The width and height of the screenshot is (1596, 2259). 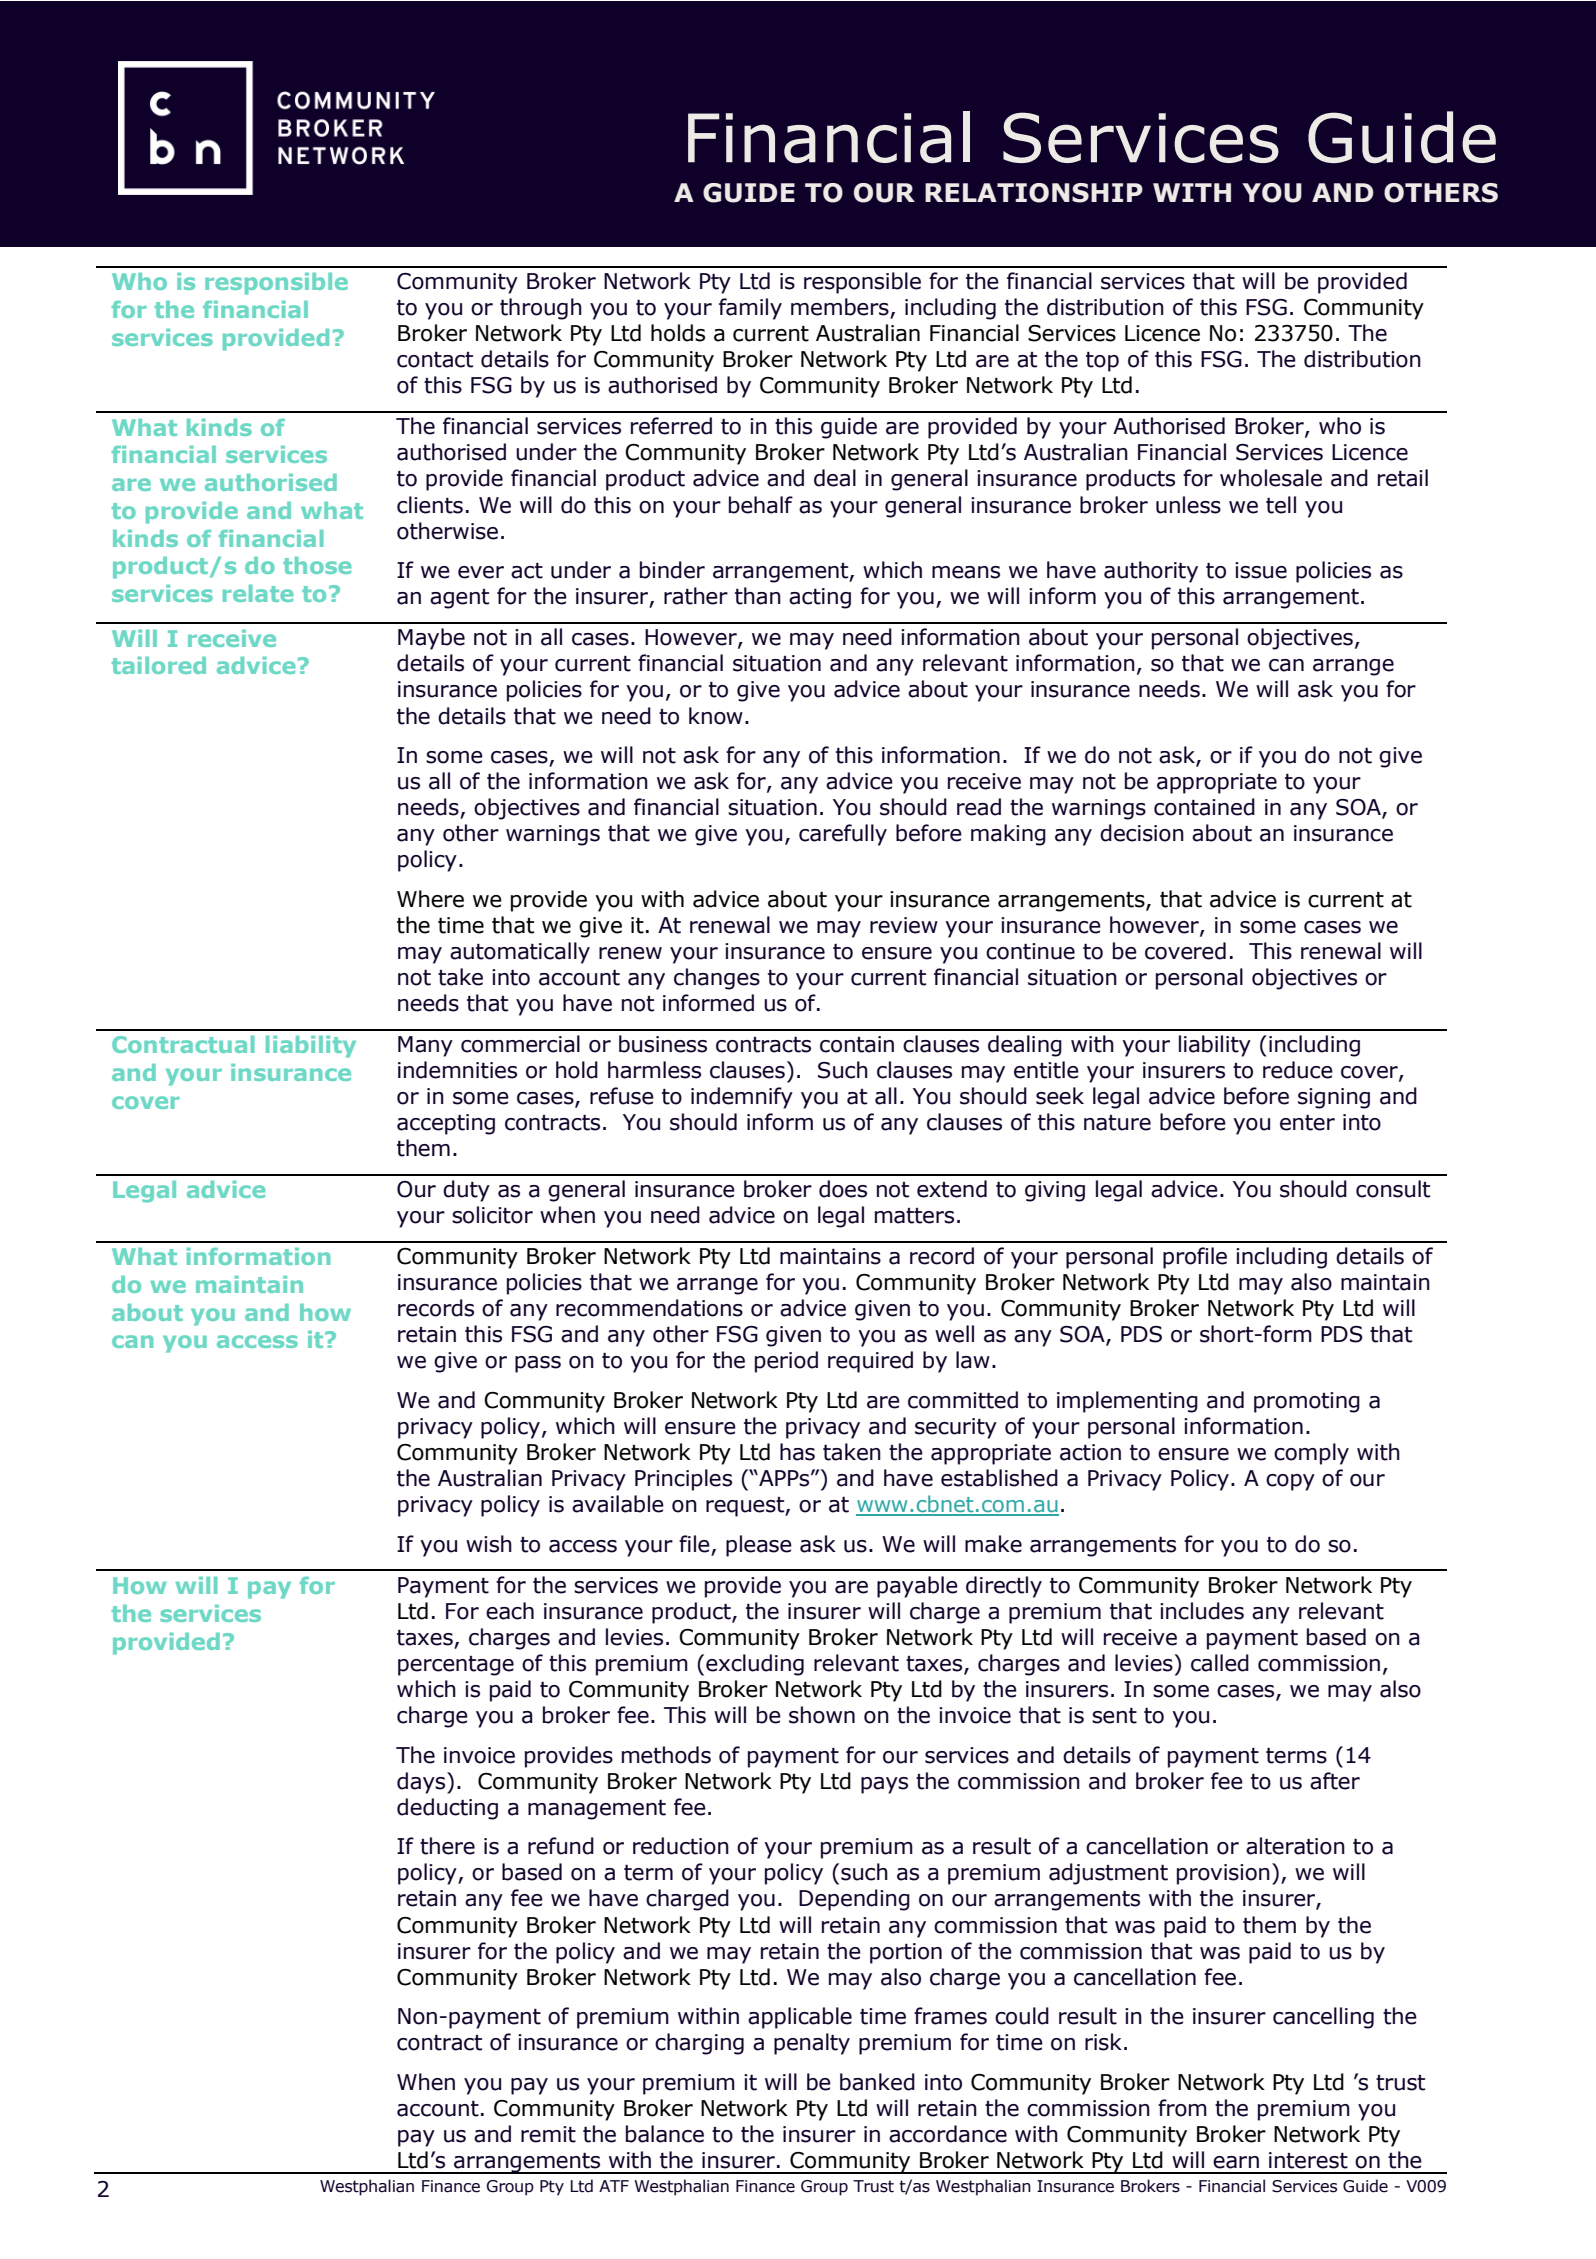 What do you see at coordinates (843, 835) in the screenshot?
I see `carefully` at bounding box center [843, 835].
